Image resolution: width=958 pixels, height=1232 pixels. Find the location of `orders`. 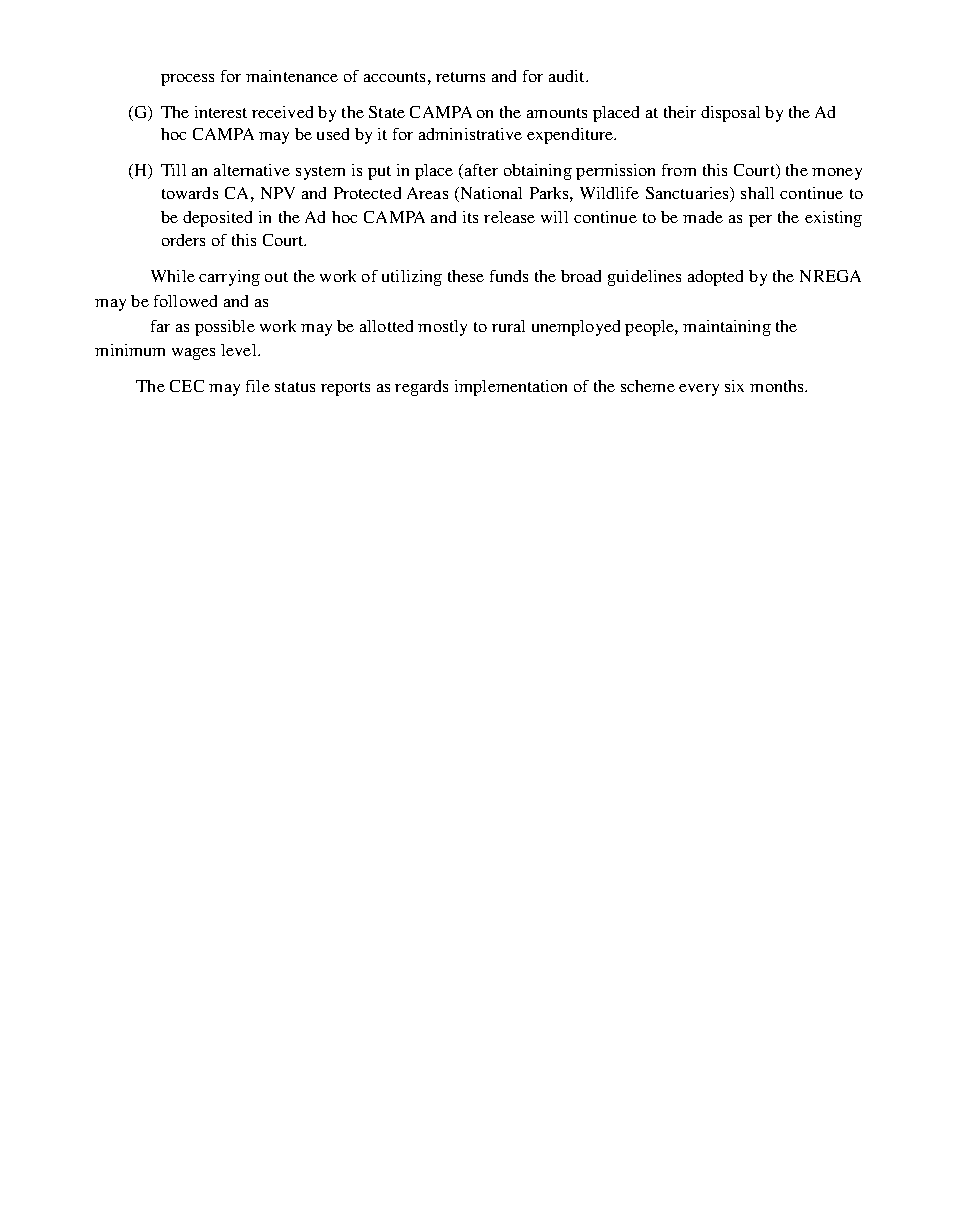

orders is located at coordinates (183, 240).
